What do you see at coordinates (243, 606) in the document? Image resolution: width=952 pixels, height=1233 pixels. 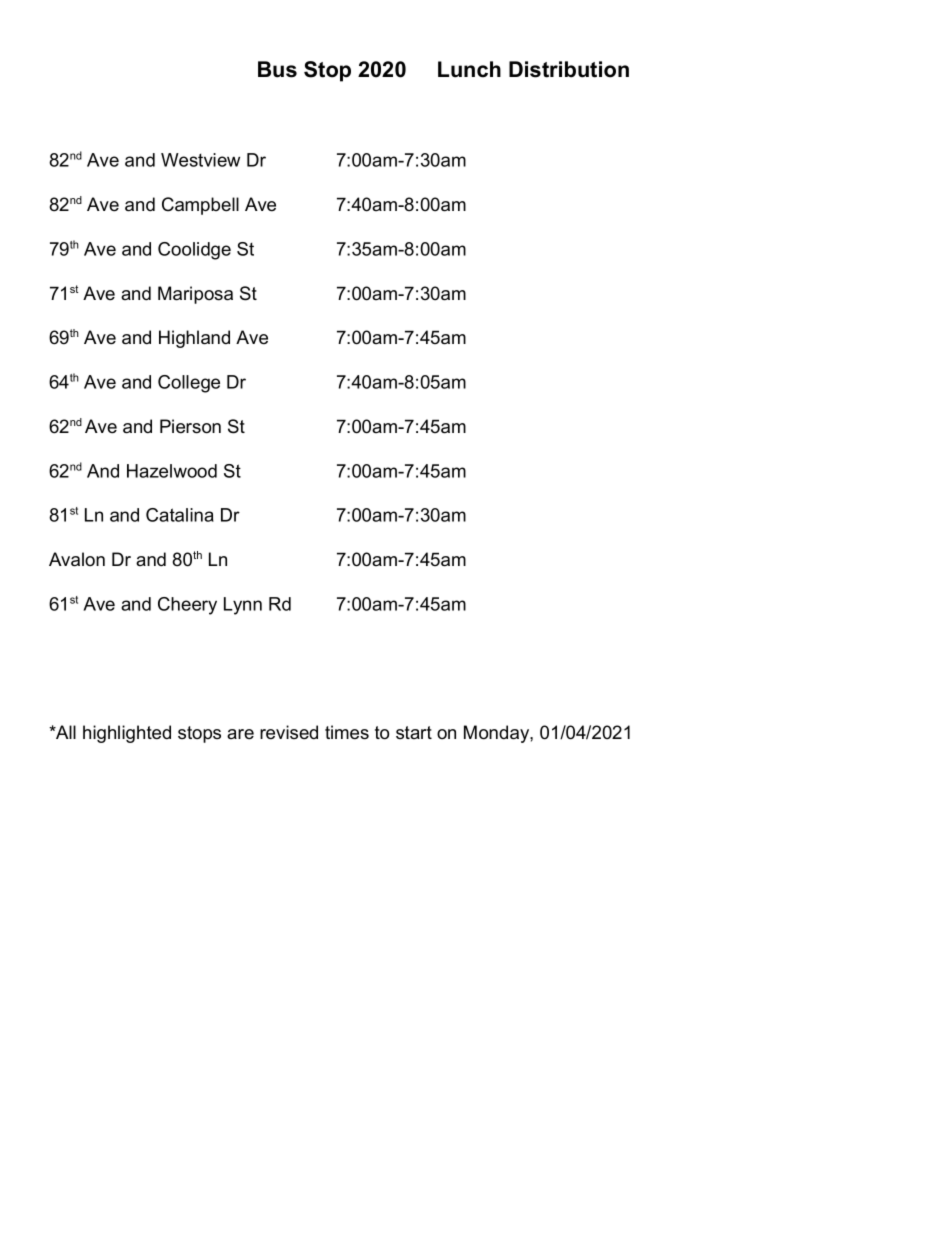 I see `Lynn` at bounding box center [243, 606].
